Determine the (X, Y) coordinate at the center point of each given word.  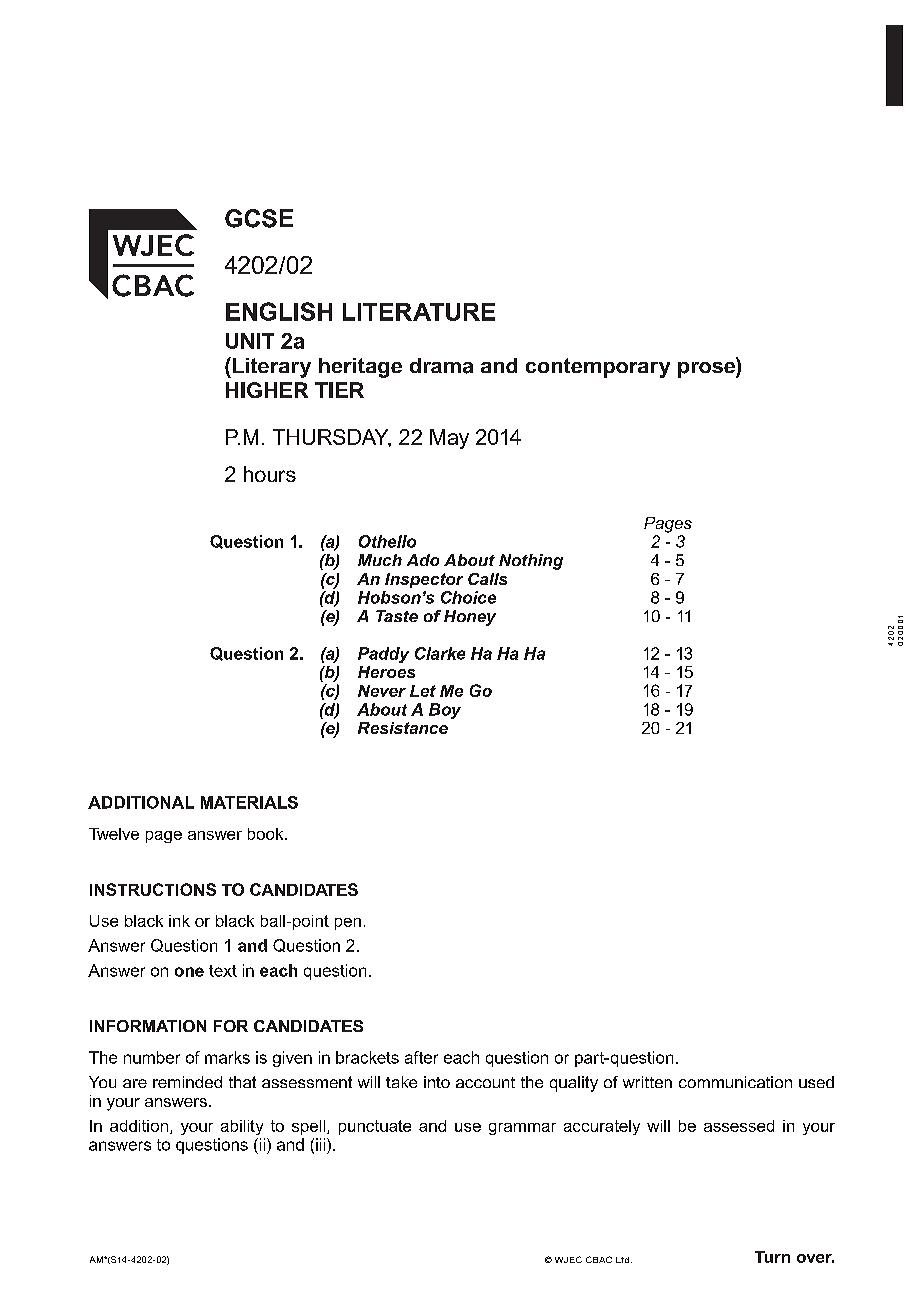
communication (735, 1082)
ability (242, 1127)
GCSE (259, 218)
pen (348, 924)
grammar (522, 1129)
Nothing (531, 562)
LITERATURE (419, 312)
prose (707, 370)
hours (270, 474)
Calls (487, 579)
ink (179, 921)
